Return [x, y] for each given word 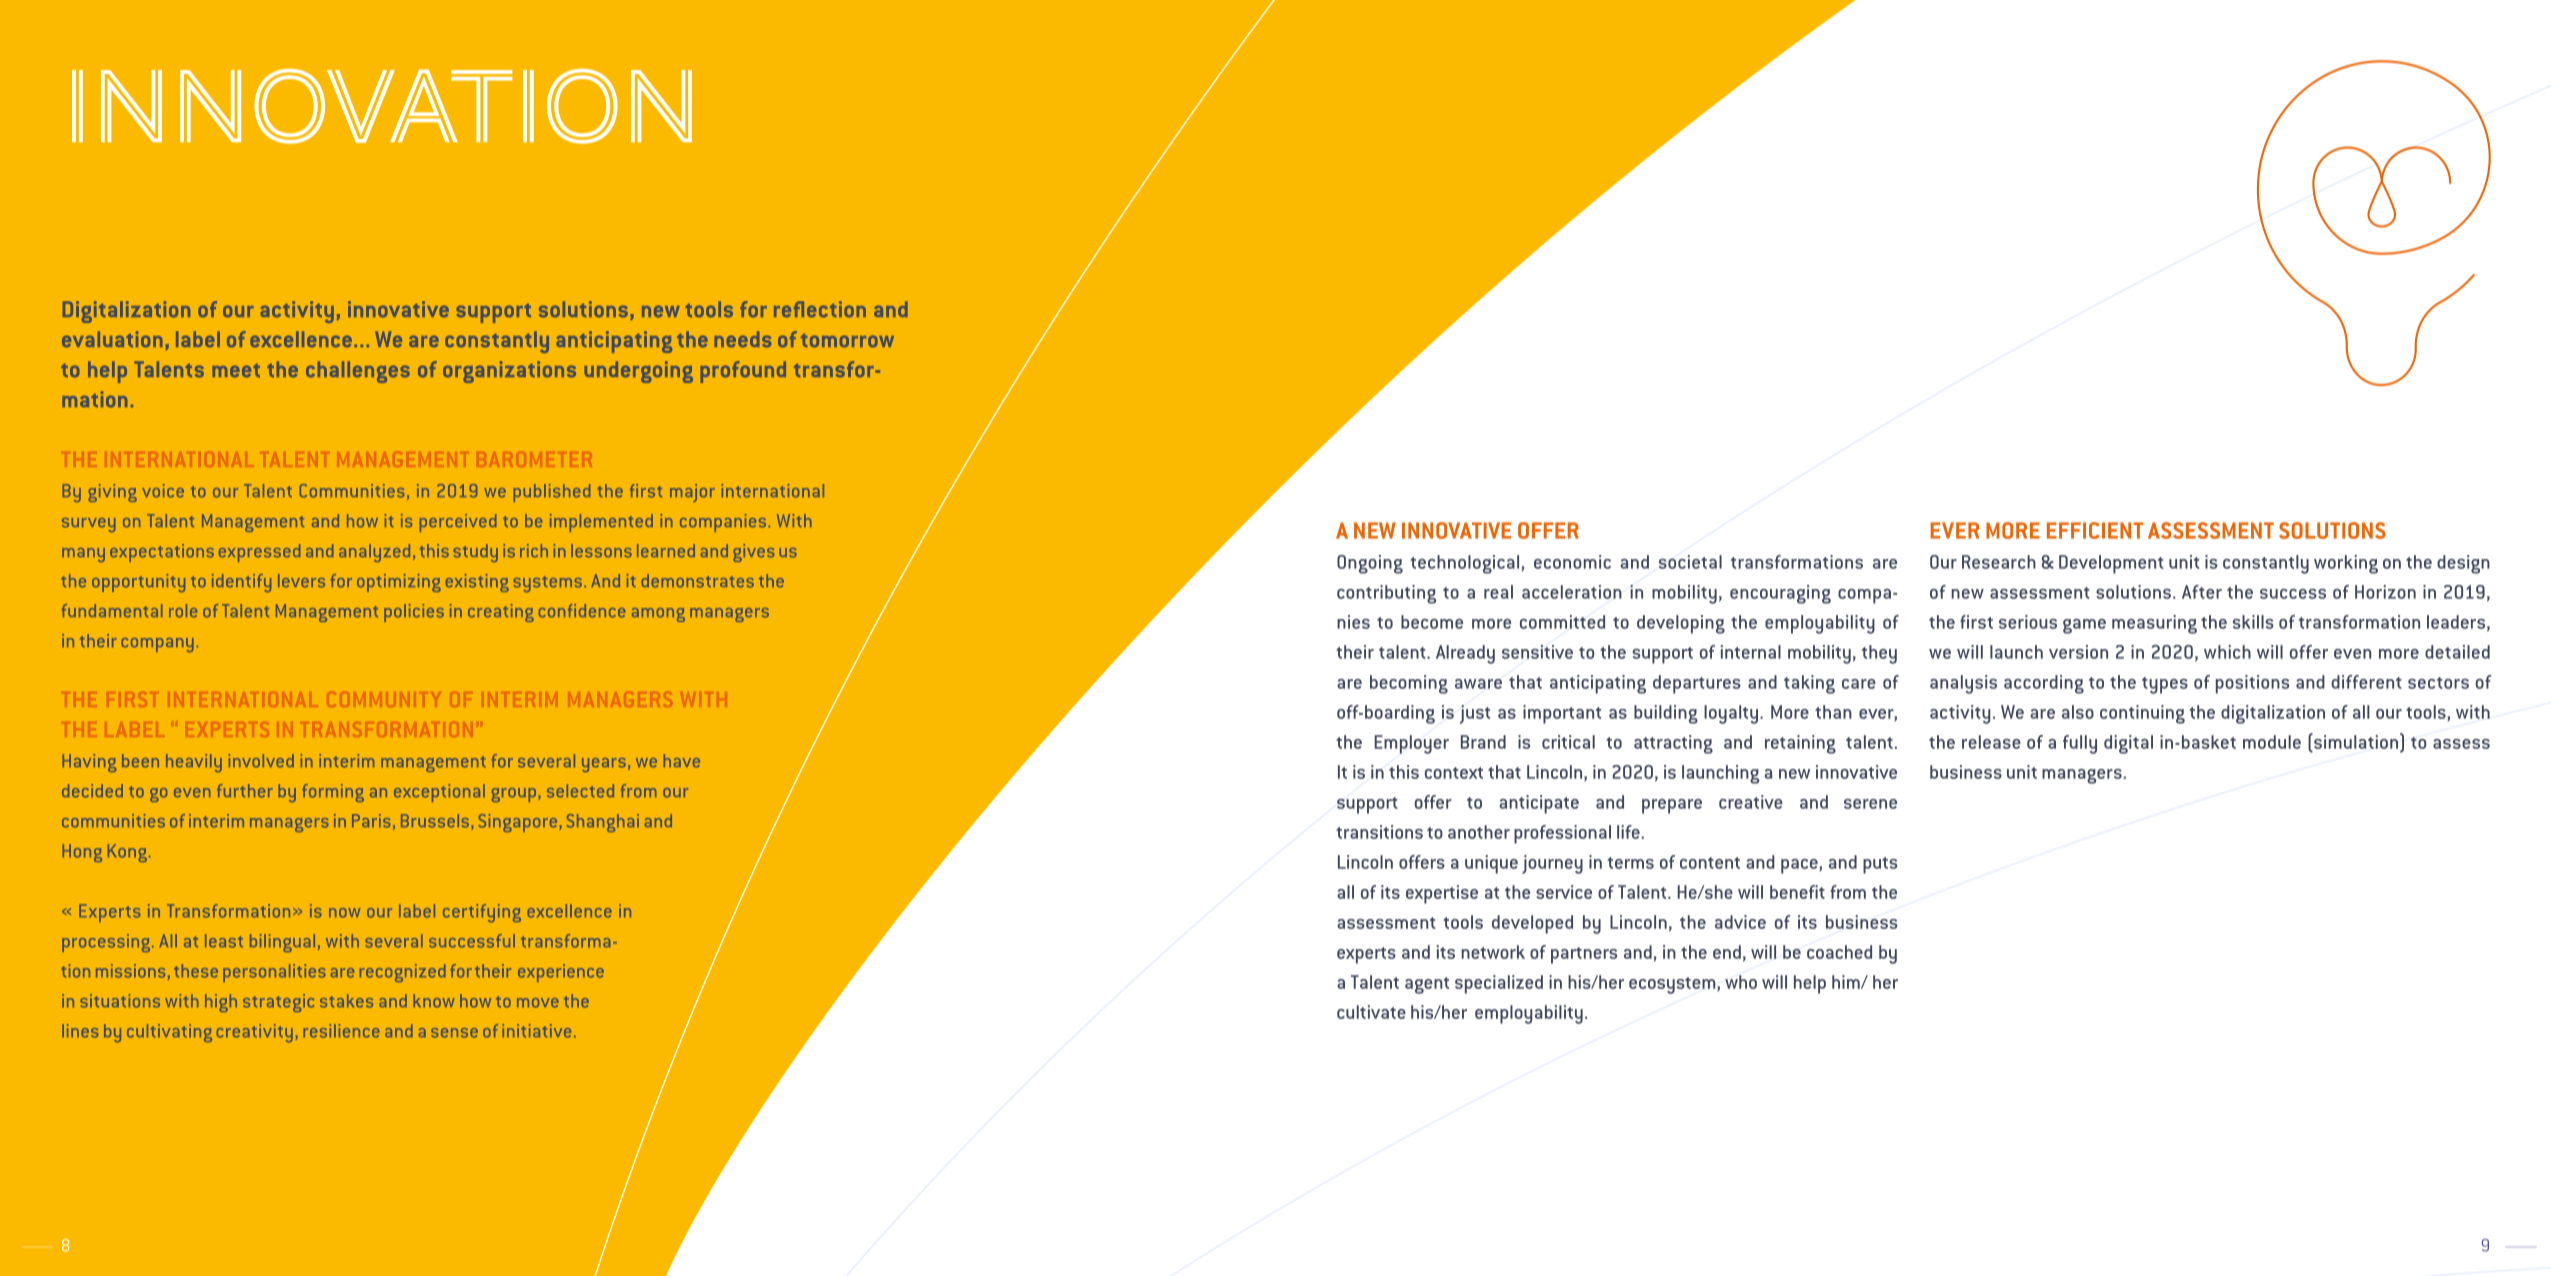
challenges [358, 372]
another [1479, 832]
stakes [346, 1001]
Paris [371, 821]
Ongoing [1370, 564]
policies [414, 613]
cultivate [1371, 1012]
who [1741, 982]
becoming [1409, 684]
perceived [458, 523]
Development [2111, 564]
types [2165, 685]
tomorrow [847, 340]
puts [1880, 865]
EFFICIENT [2095, 530]
